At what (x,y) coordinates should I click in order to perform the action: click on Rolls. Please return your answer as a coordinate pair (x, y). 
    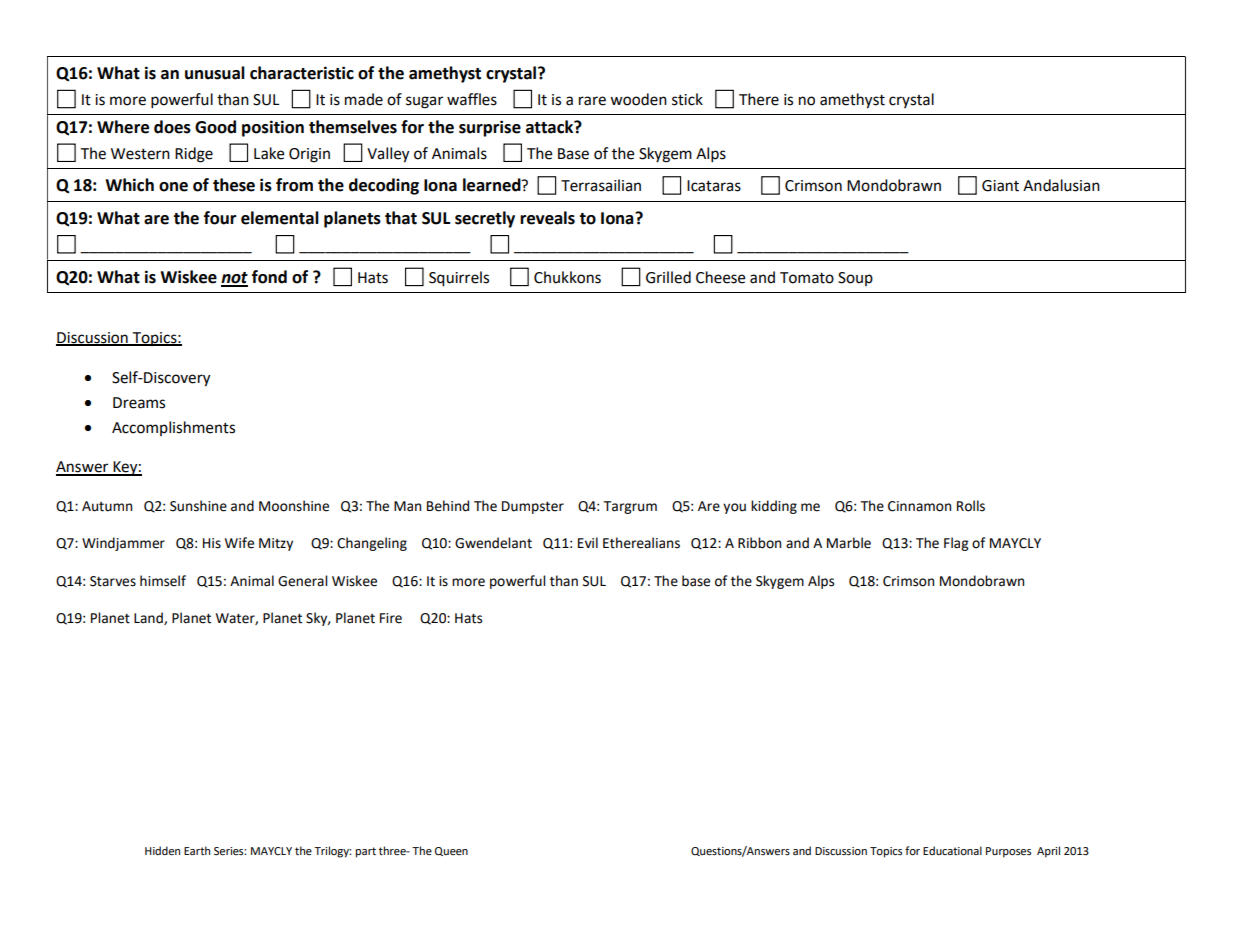
    Looking at the image, I should click on (971, 506).
